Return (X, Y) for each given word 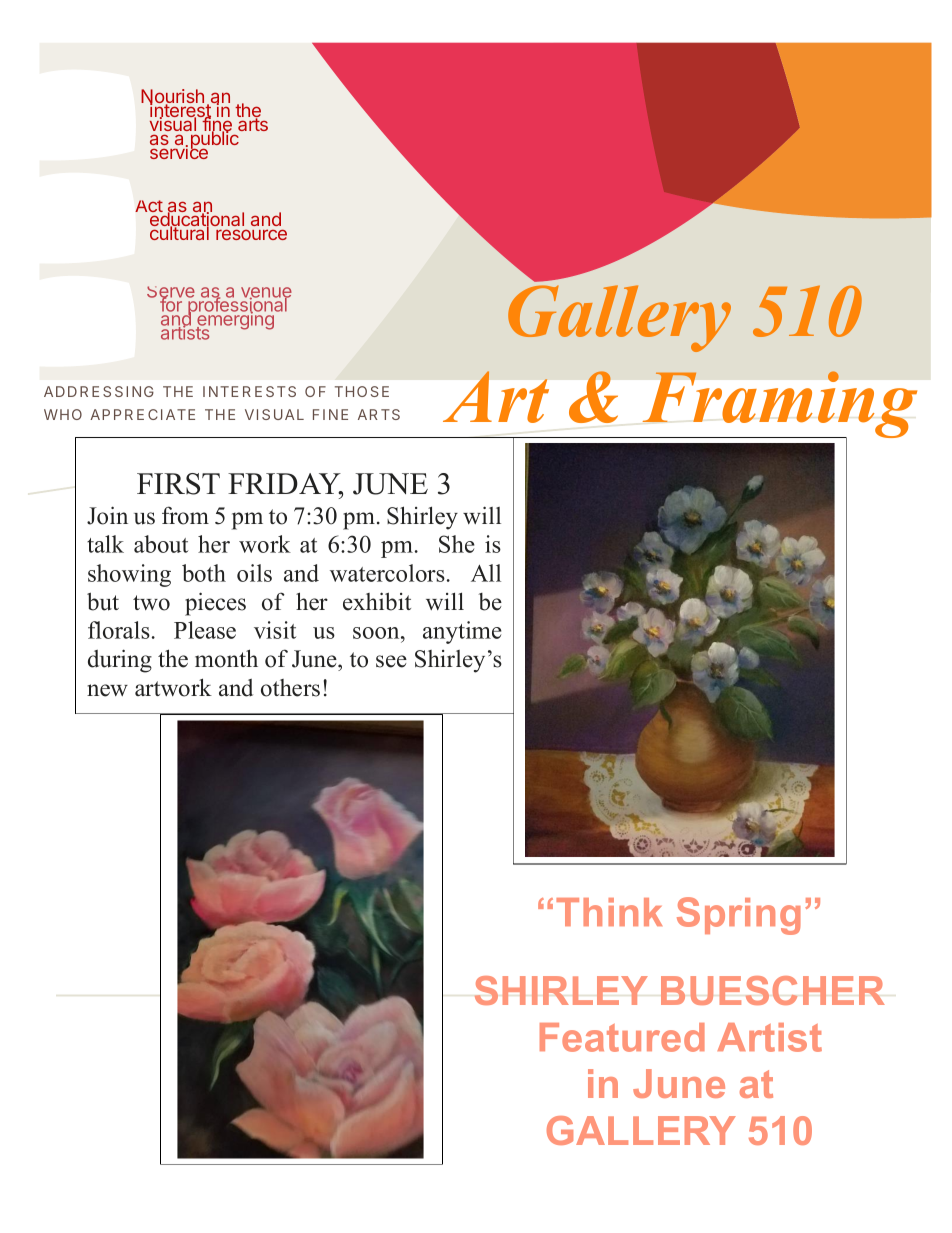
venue (266, 294)
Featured (622, 1037)
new (107, 690)
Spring (739, 916)
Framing (778, 406)
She (457, 544)
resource (251, 234)
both (204, 573)
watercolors (387, 573)
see (391, 661)
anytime (462, 632)
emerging (235, 321)
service (180, 151)
